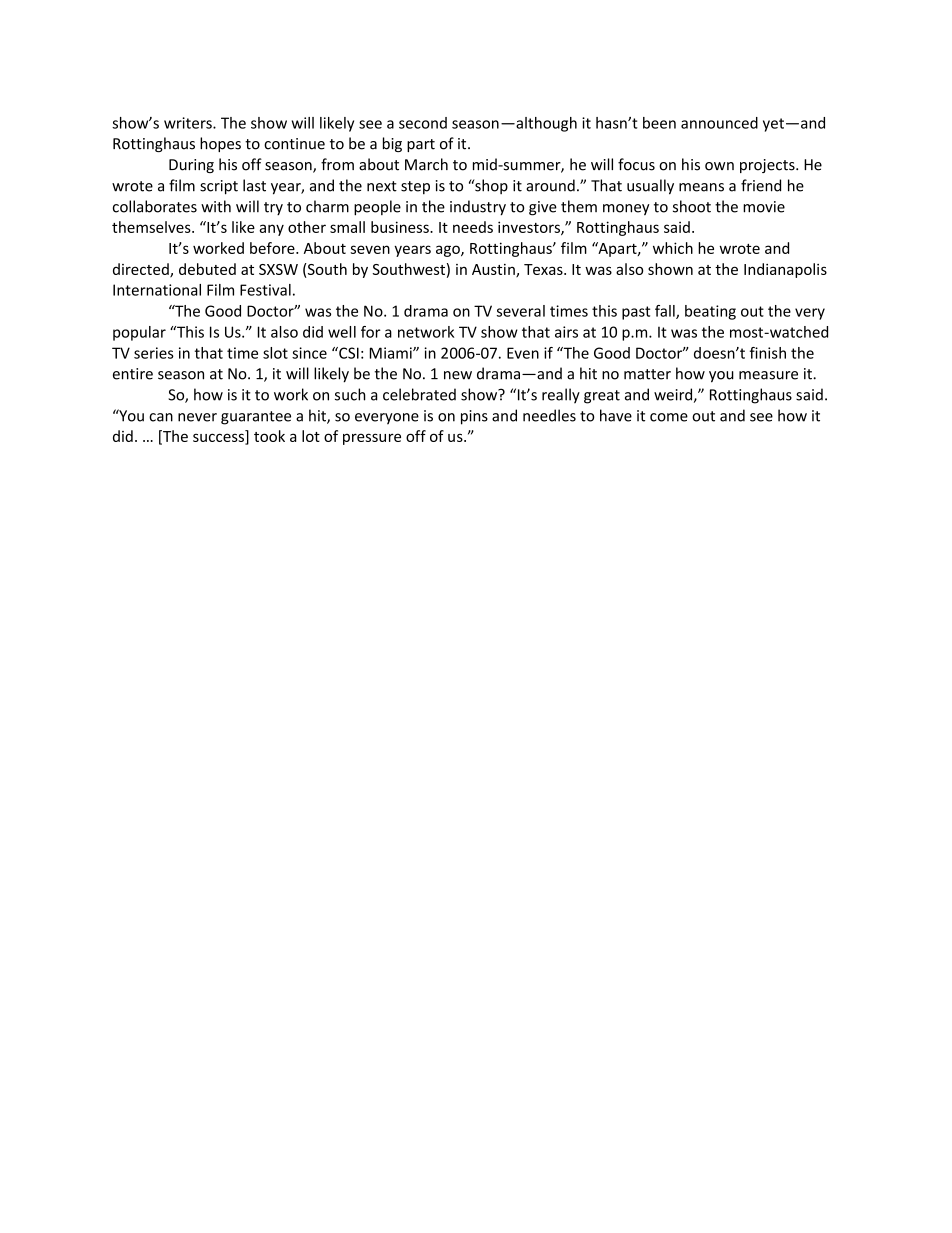 The image size is (952, 1233). What do you see at coordinates (719, 123) in the screenshot?
I see `announced` at bounding box center [719, 123].
